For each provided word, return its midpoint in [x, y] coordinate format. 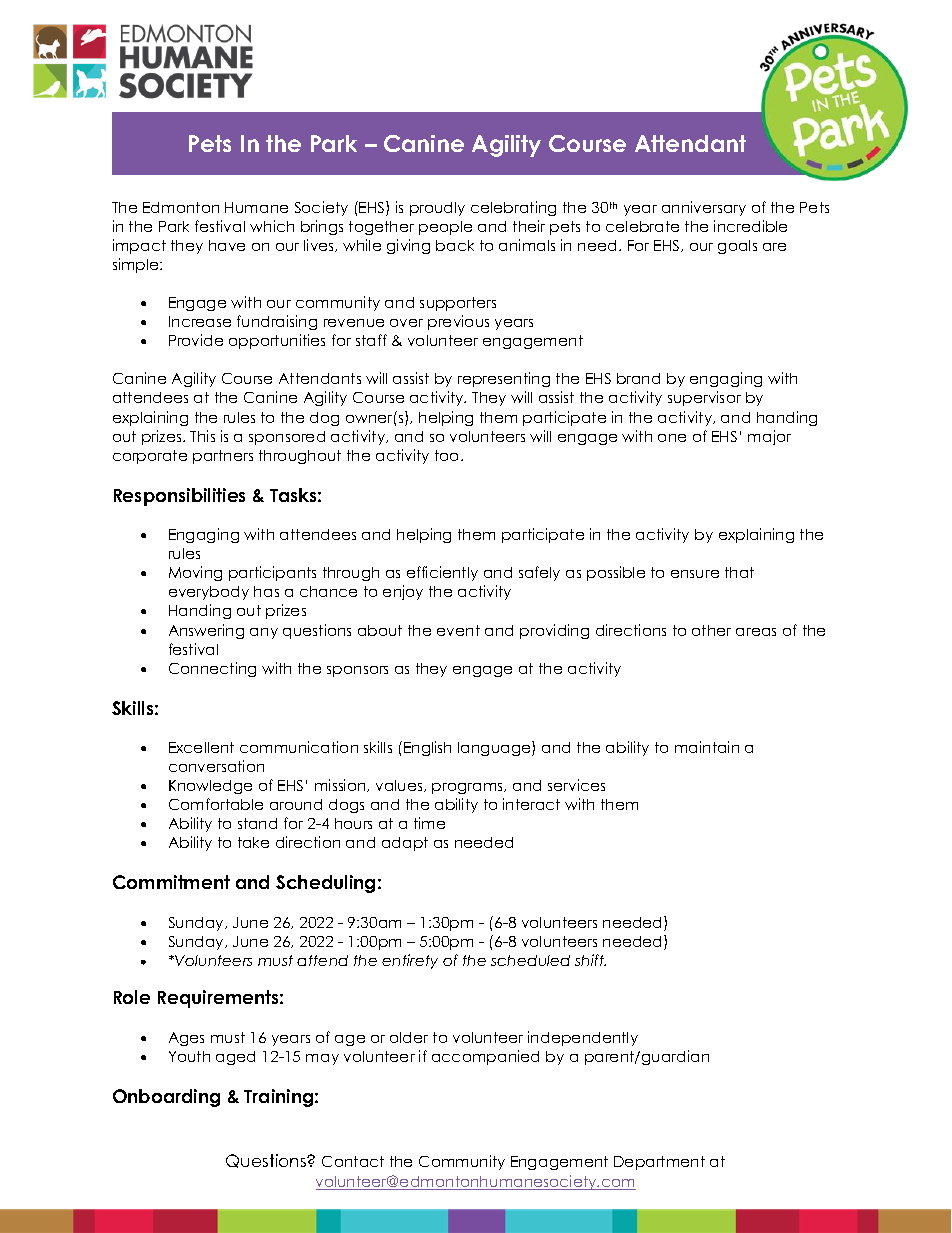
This [202, 436]
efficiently [442, 573]
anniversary [704, 208]
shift [590, 960]
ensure [695, 574]
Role [132, 997]
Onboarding [166, 1098]
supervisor [704, 398]
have [227, 245]
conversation [216, 766]
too [448, 455]
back [455, 245]
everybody [209, 593]
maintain [707, 747]
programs [468, 788]
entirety [410, 961]
